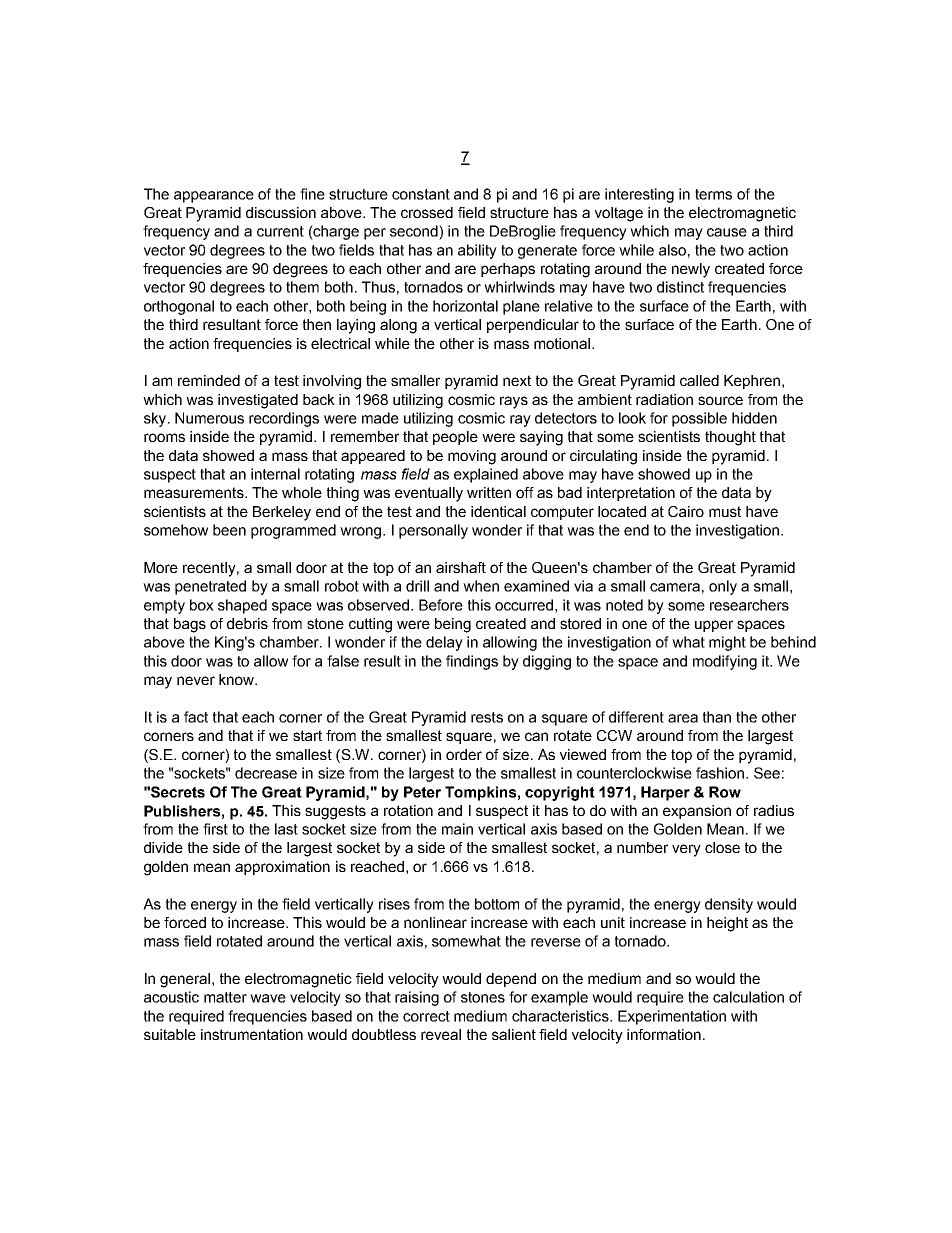 Image resolution: width=952 pixels, height=1233 pixels. Describe the element at coordinates (242, 606) in the document. I see `shaped` at that location.
